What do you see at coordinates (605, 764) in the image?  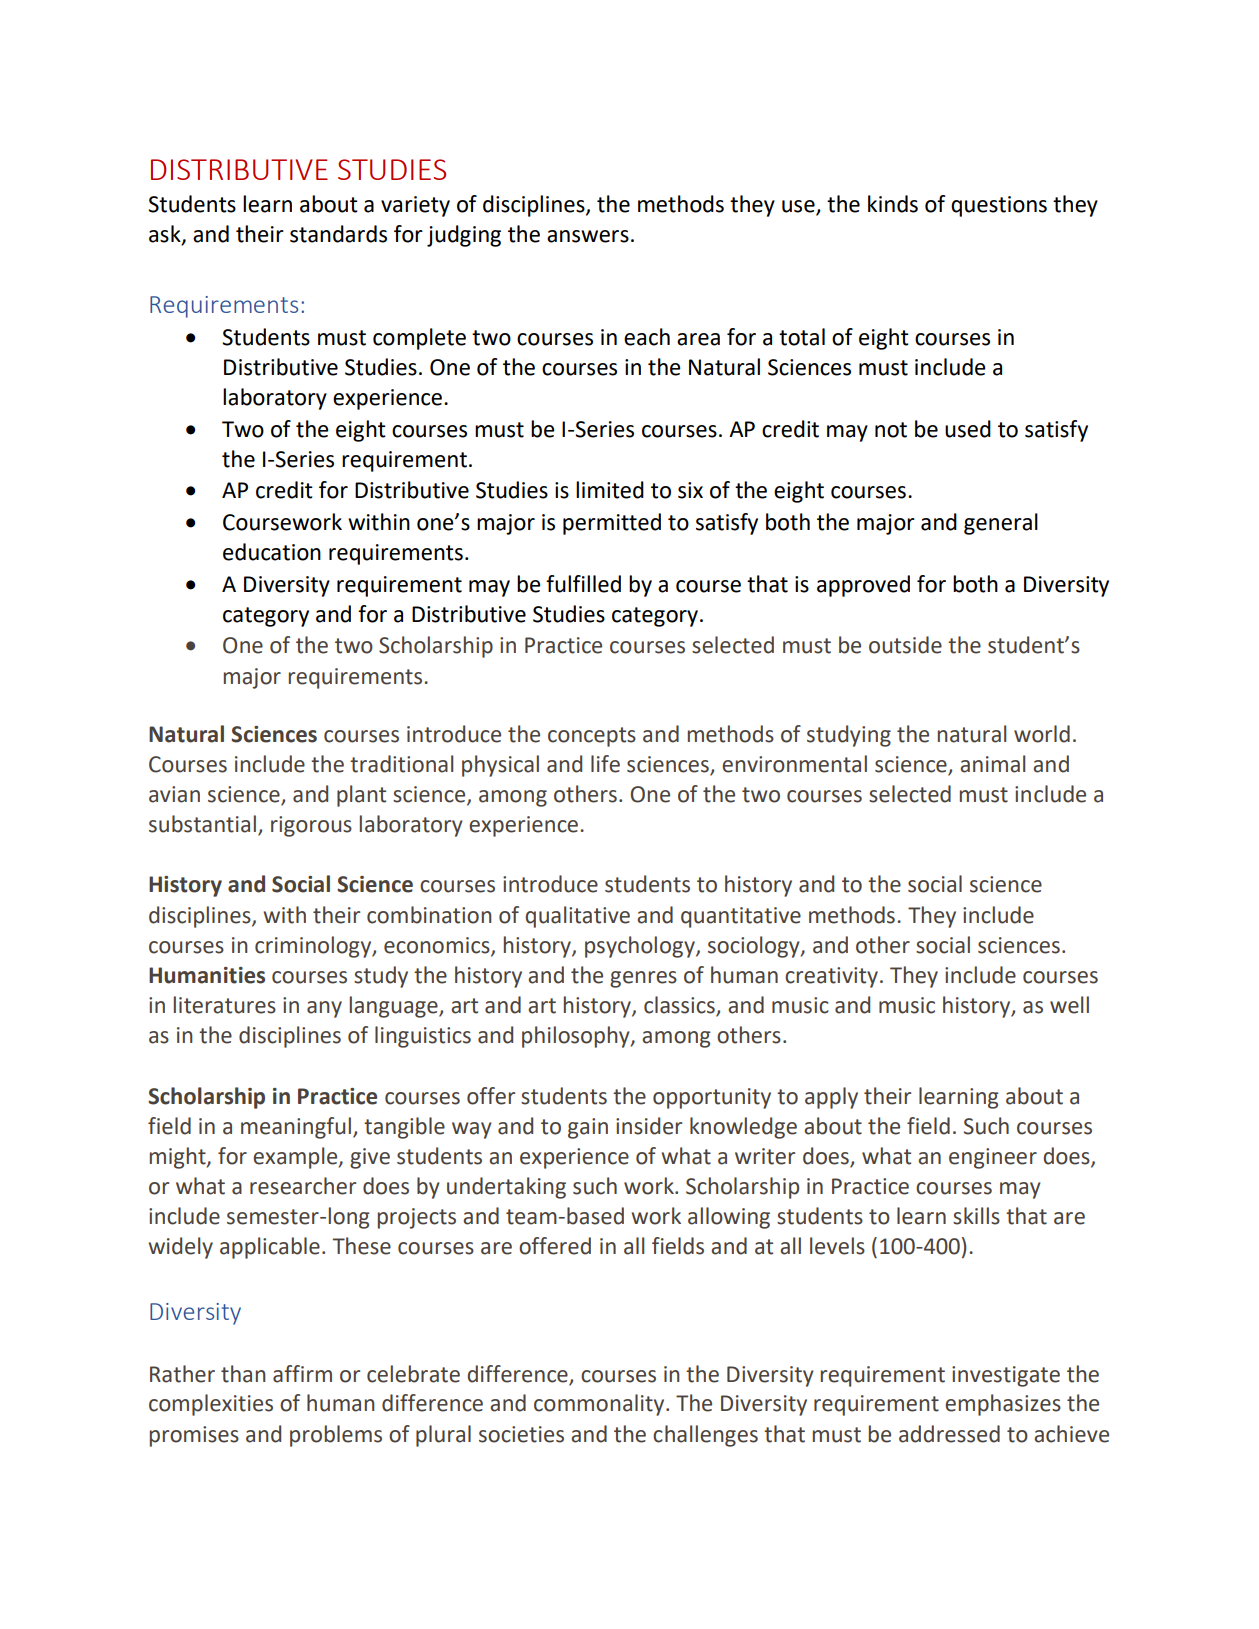 I see `life` at bounding box center [605, 764].
